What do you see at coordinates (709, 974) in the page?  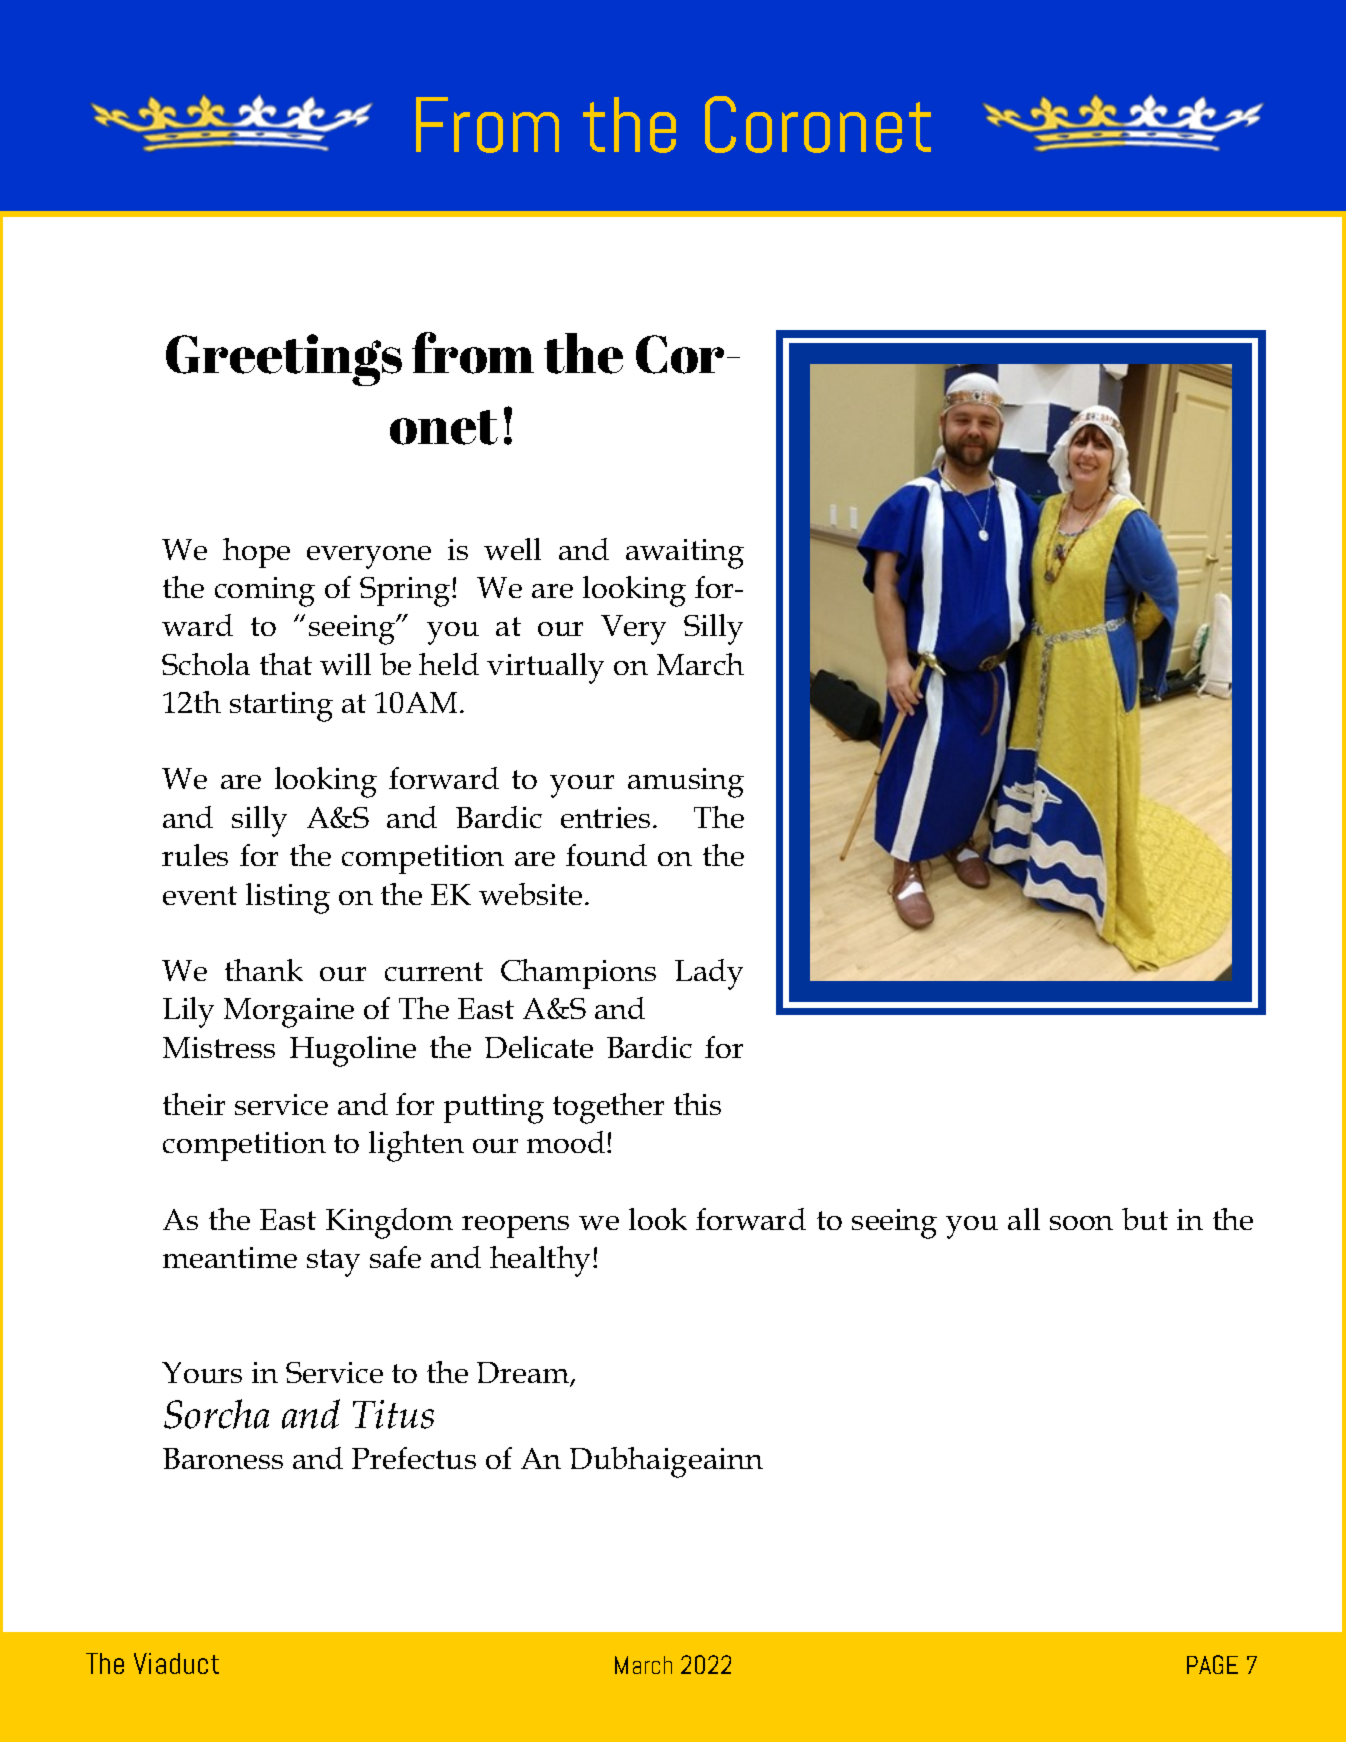 I see `Lady` at bounding box center [709, 974].
